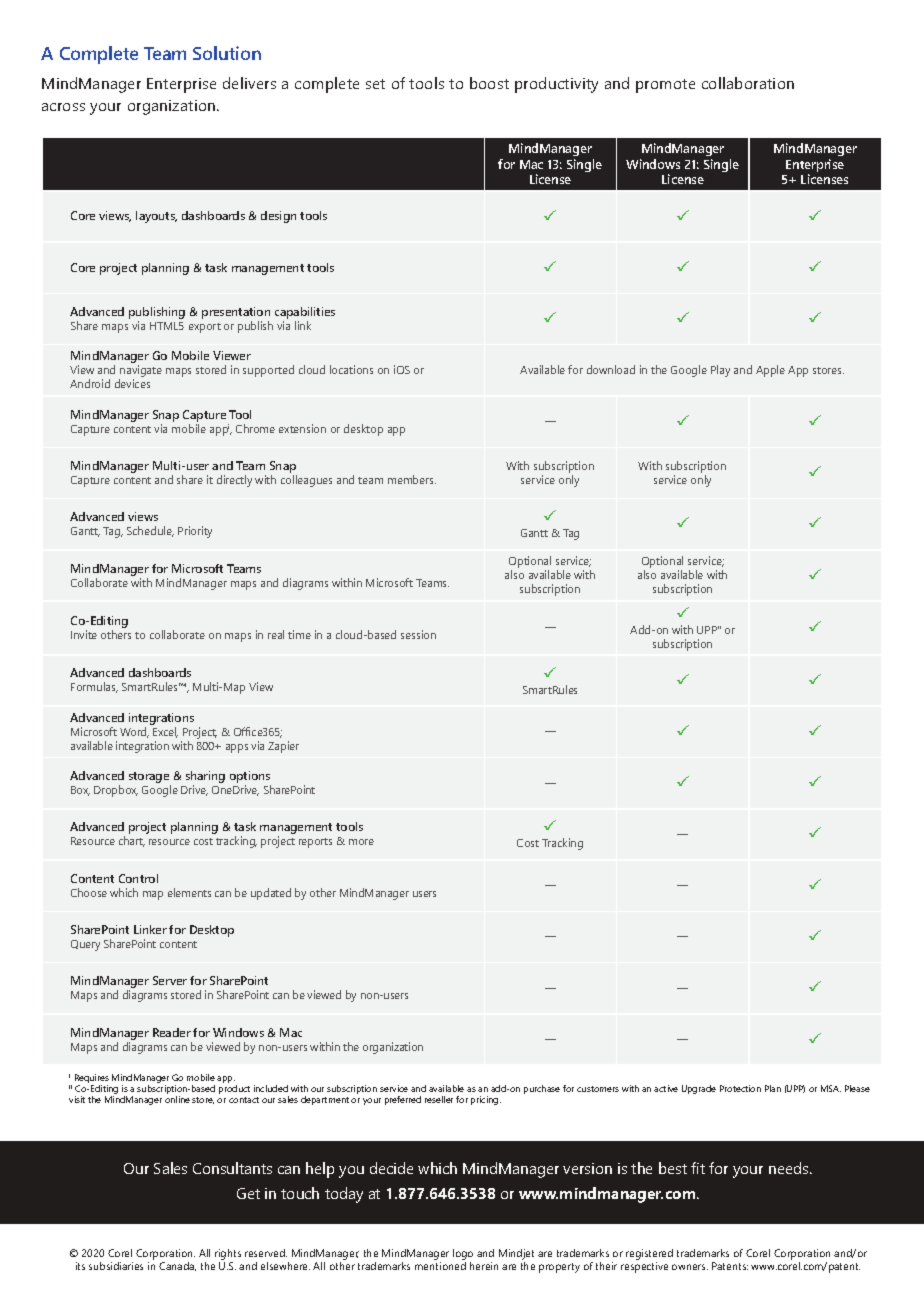 This screenshot has width=924, height=1308. What do you see at coordinates (740, 1088) in the screenshot?
I see `Protection` at bounding box center [740, 1088].
